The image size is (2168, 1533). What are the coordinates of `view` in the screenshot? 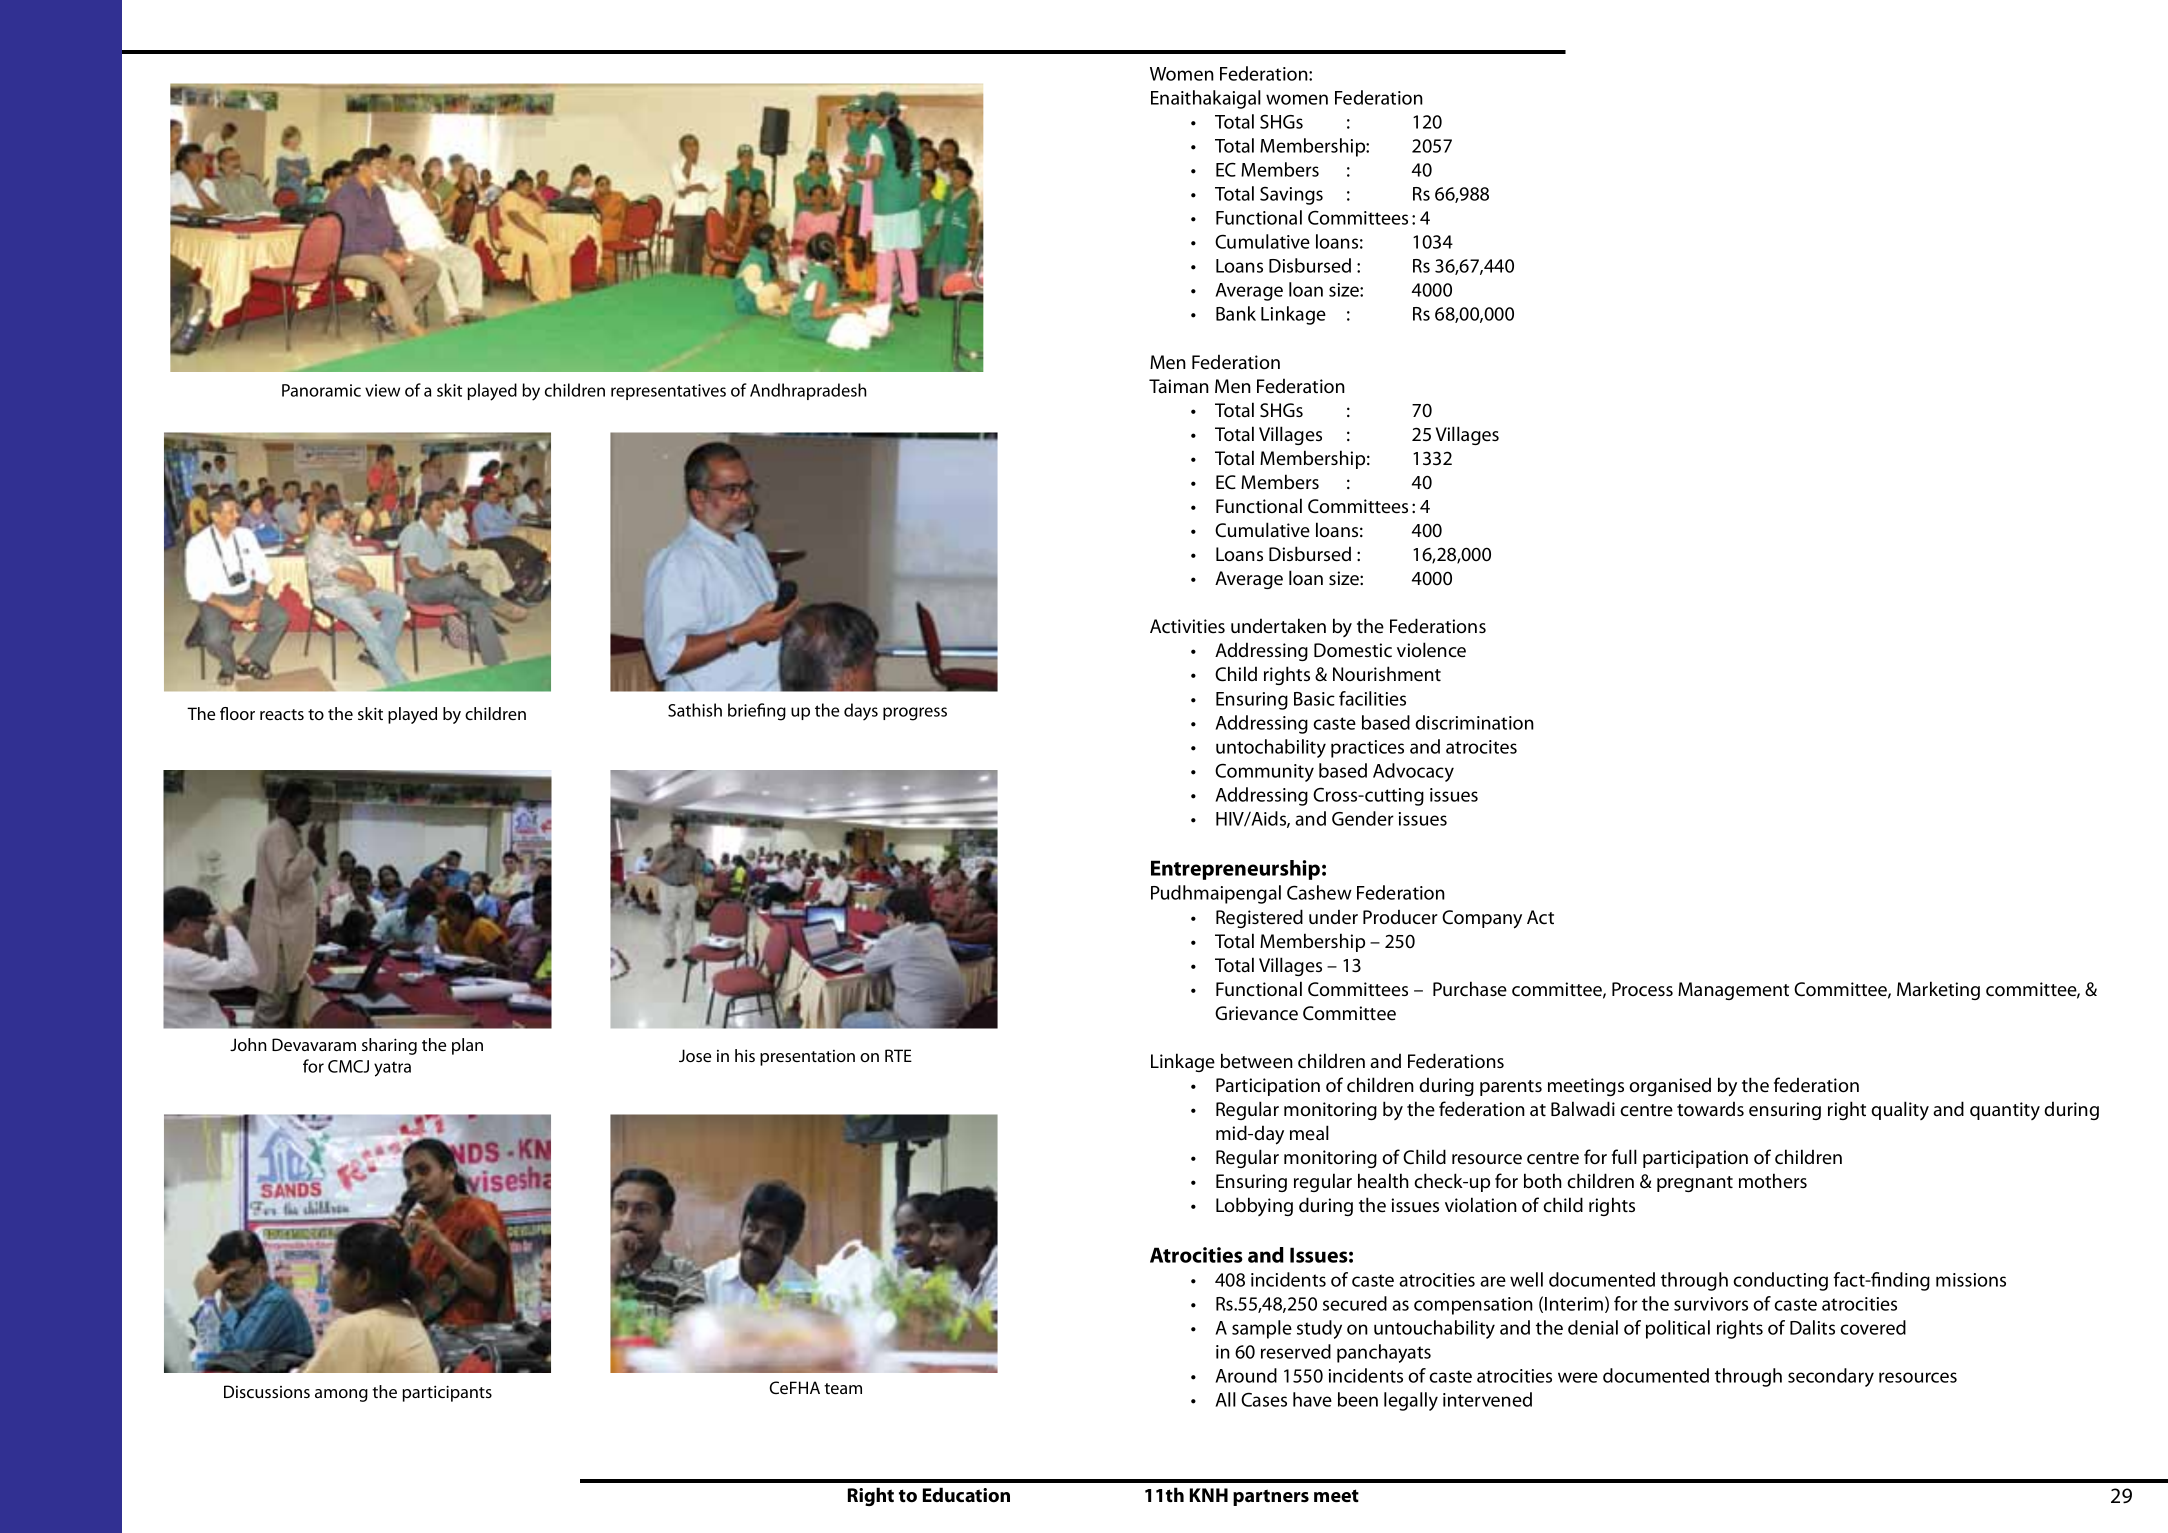 It's located at (382, 390).
